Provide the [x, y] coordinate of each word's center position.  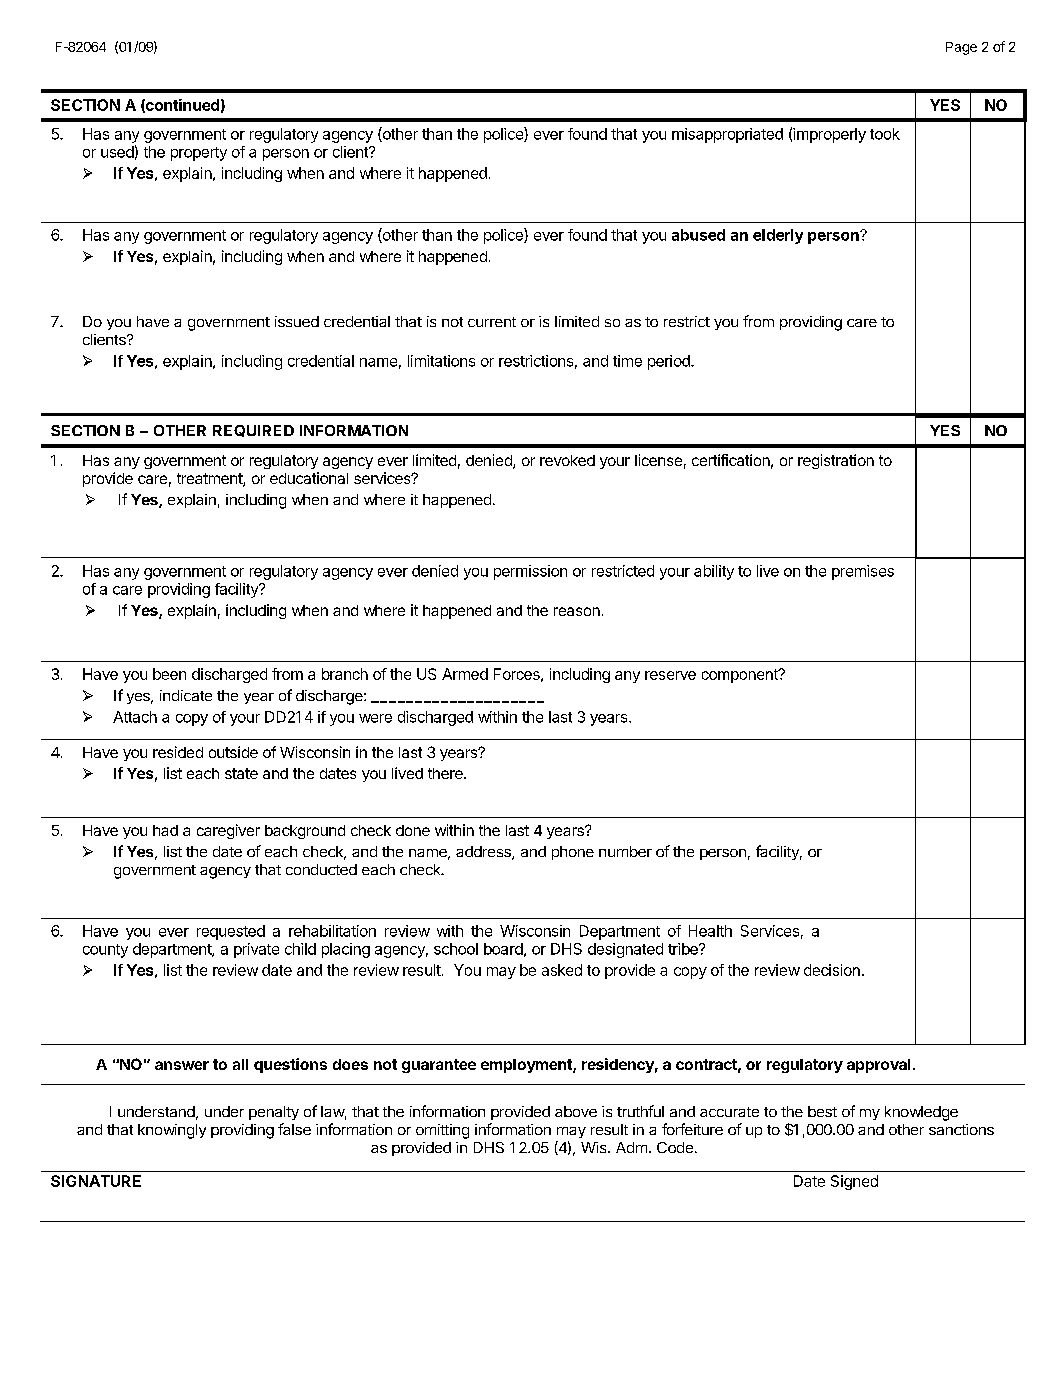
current [492, 322]
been [169, 674]
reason [577, 611]
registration [836, 461]
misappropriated [727, 135]
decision [832, 970]
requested [231, 932]
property [199, 154]
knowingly [172, 1131]
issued [297, 321]
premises [863, 572]
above [576, 1111]
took [885, 134]
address [484, 853]
